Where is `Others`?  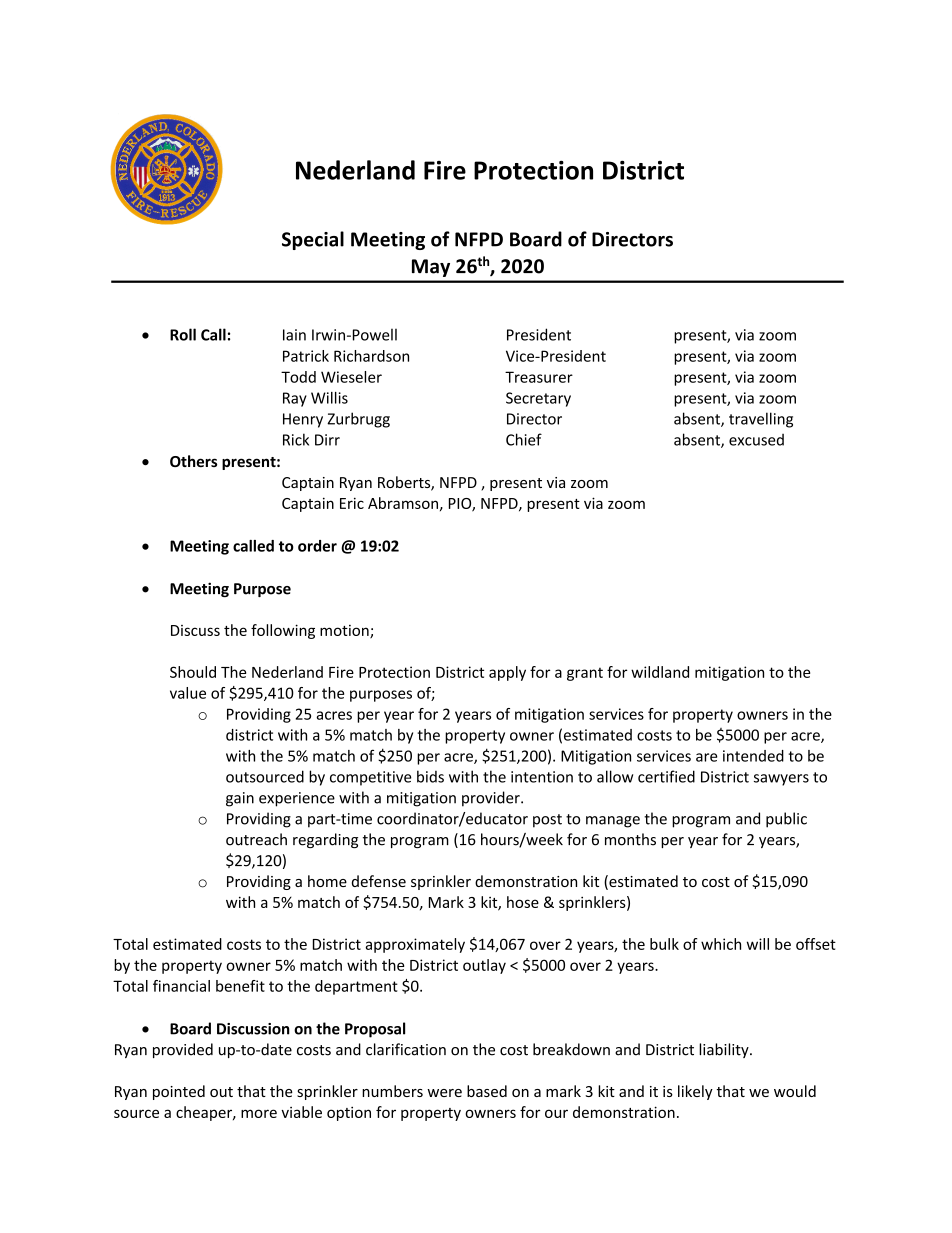
Others is located at coordinates (193, 461).
